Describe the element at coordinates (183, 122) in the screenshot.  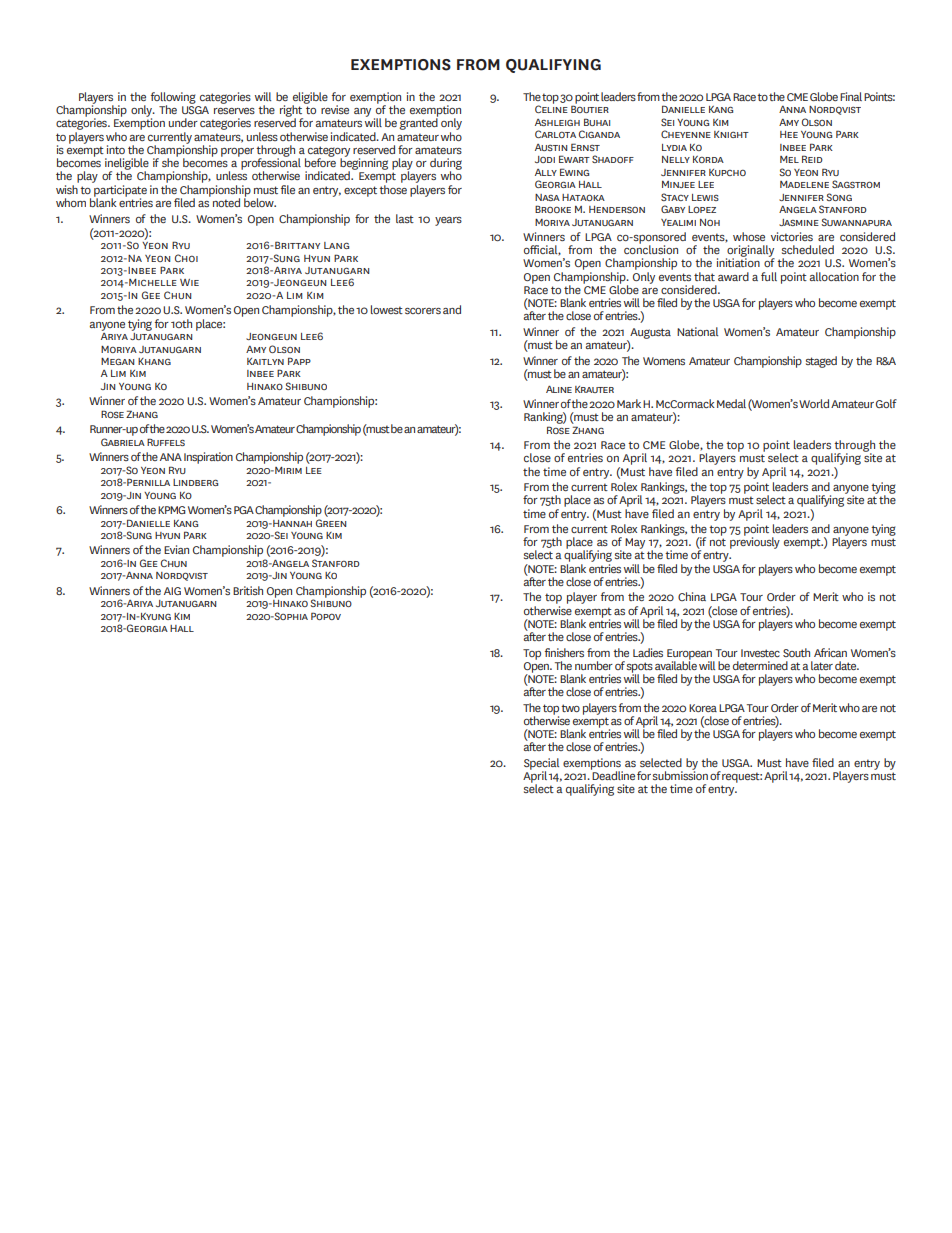
I see `under` at that location.
